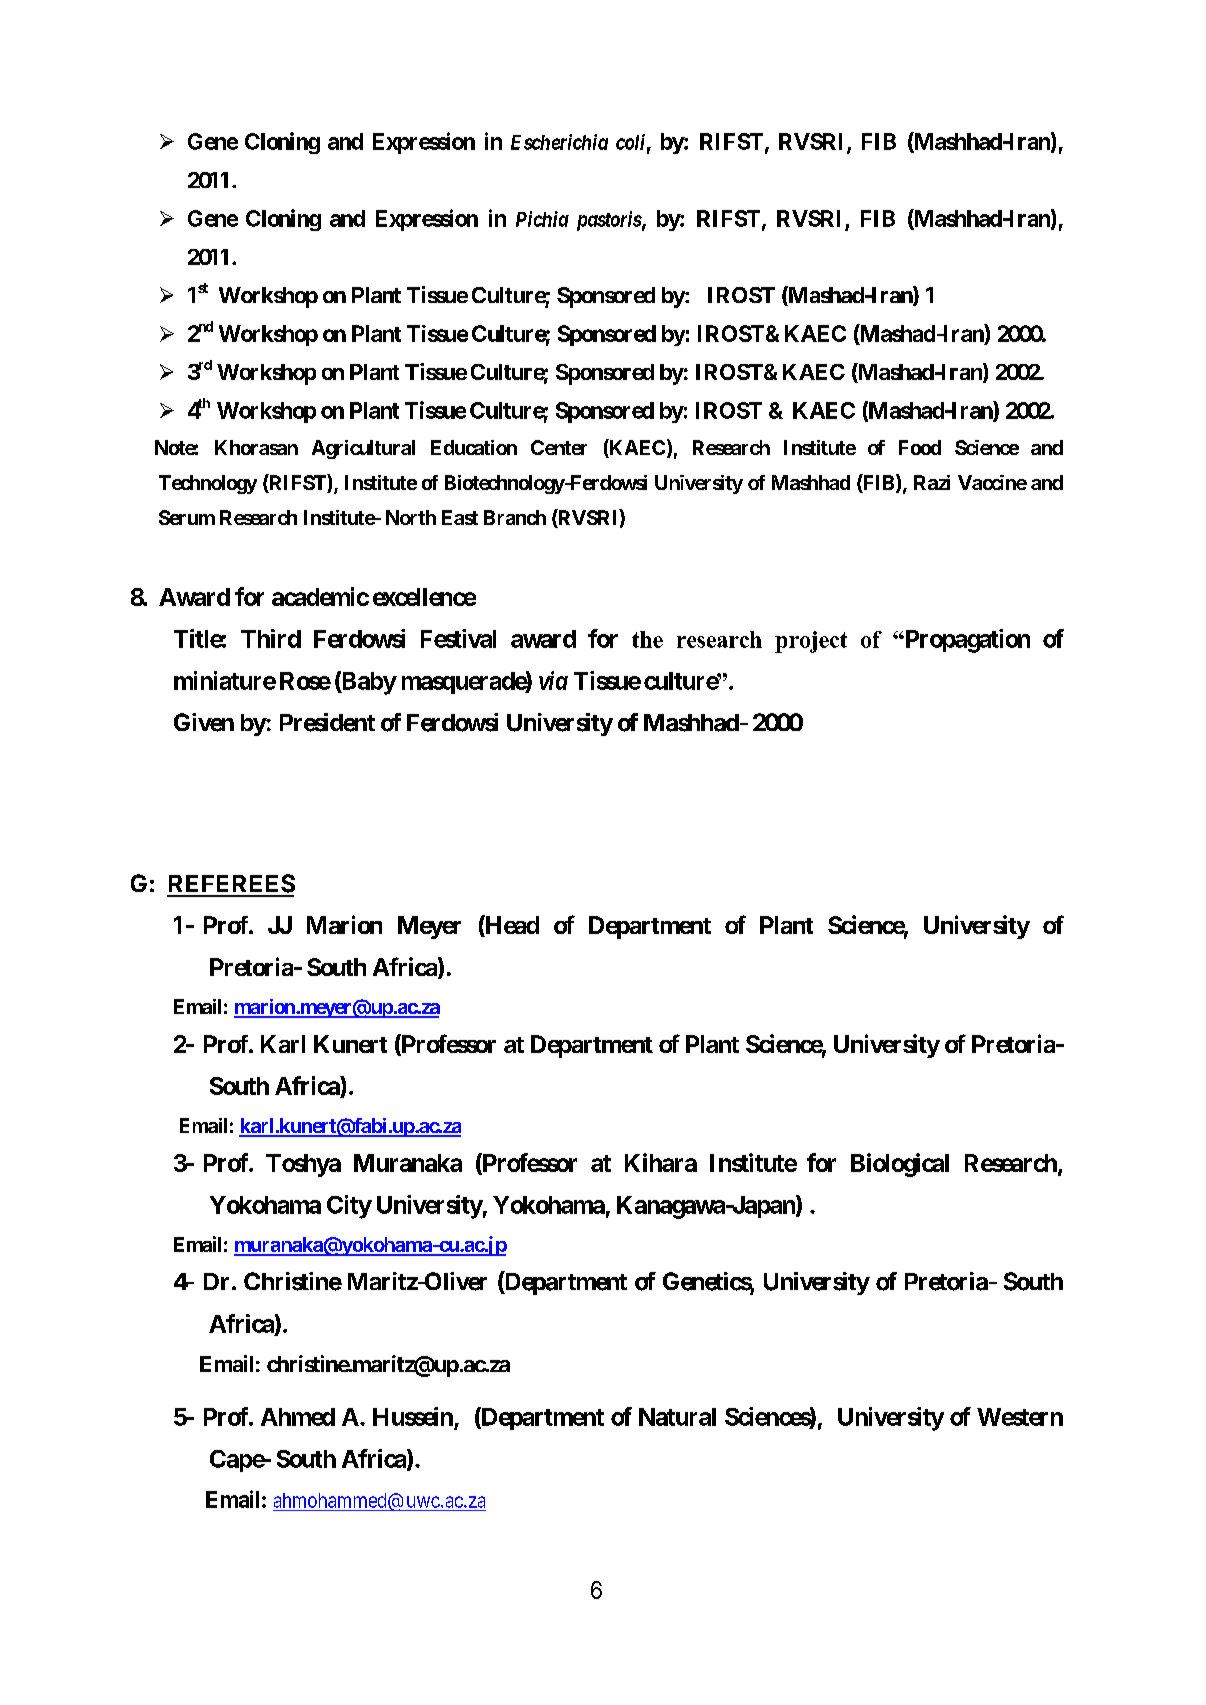  What do you see at coordinates (1020, 1417) in the document?
I see `Western` at bounding box center [1020, 1417].
